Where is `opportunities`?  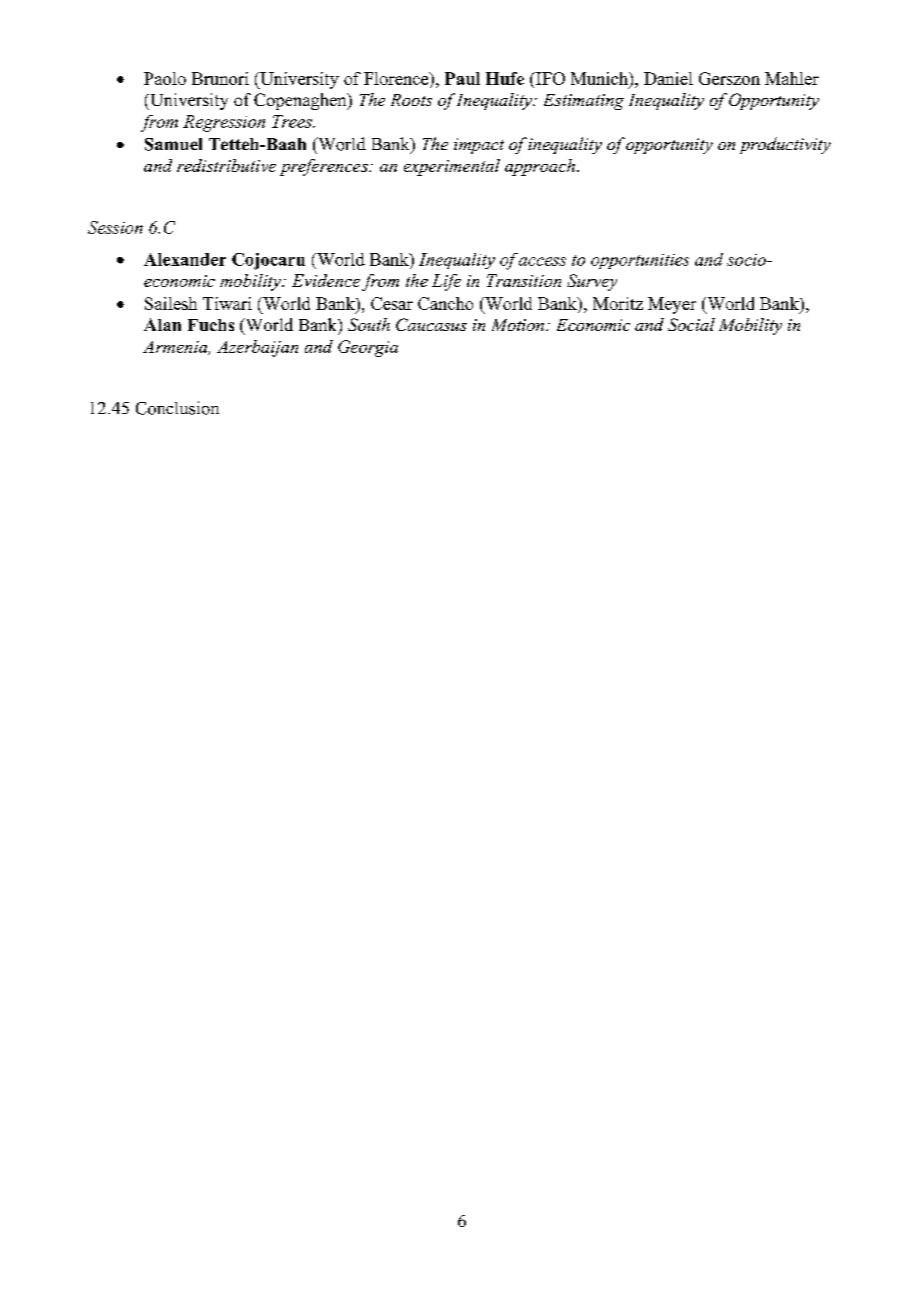
opportunities is located at coordinates (640, 261).
